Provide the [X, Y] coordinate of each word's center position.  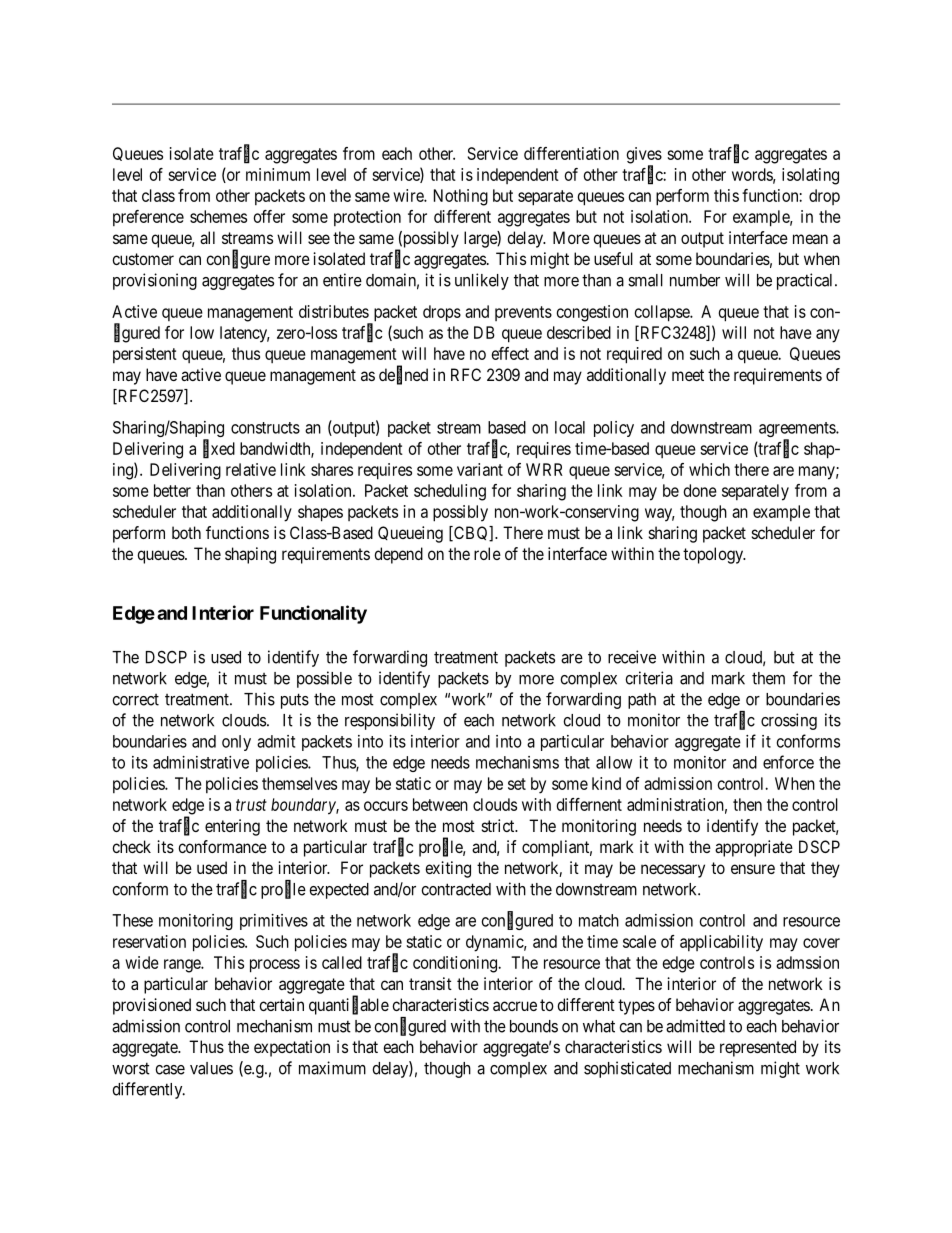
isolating [810, 176]
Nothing [461, 197]
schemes [218, 216]
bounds [534, 1026]
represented [758, 1048]
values [211, 1068]
